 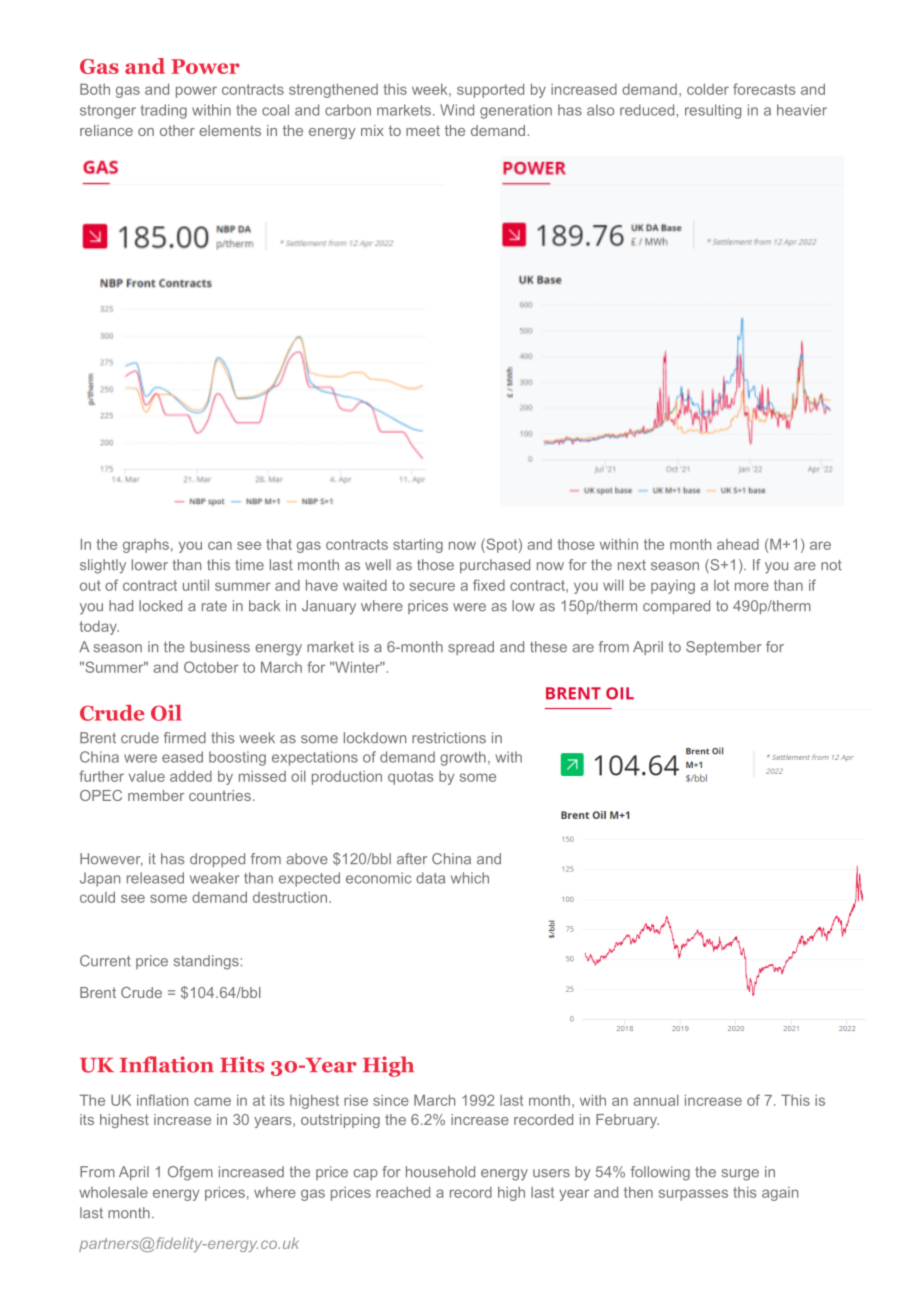 What do you see at coordinates (738, 544) in the screenshot?
I see `ahead` at bounding box center [738, 544].
